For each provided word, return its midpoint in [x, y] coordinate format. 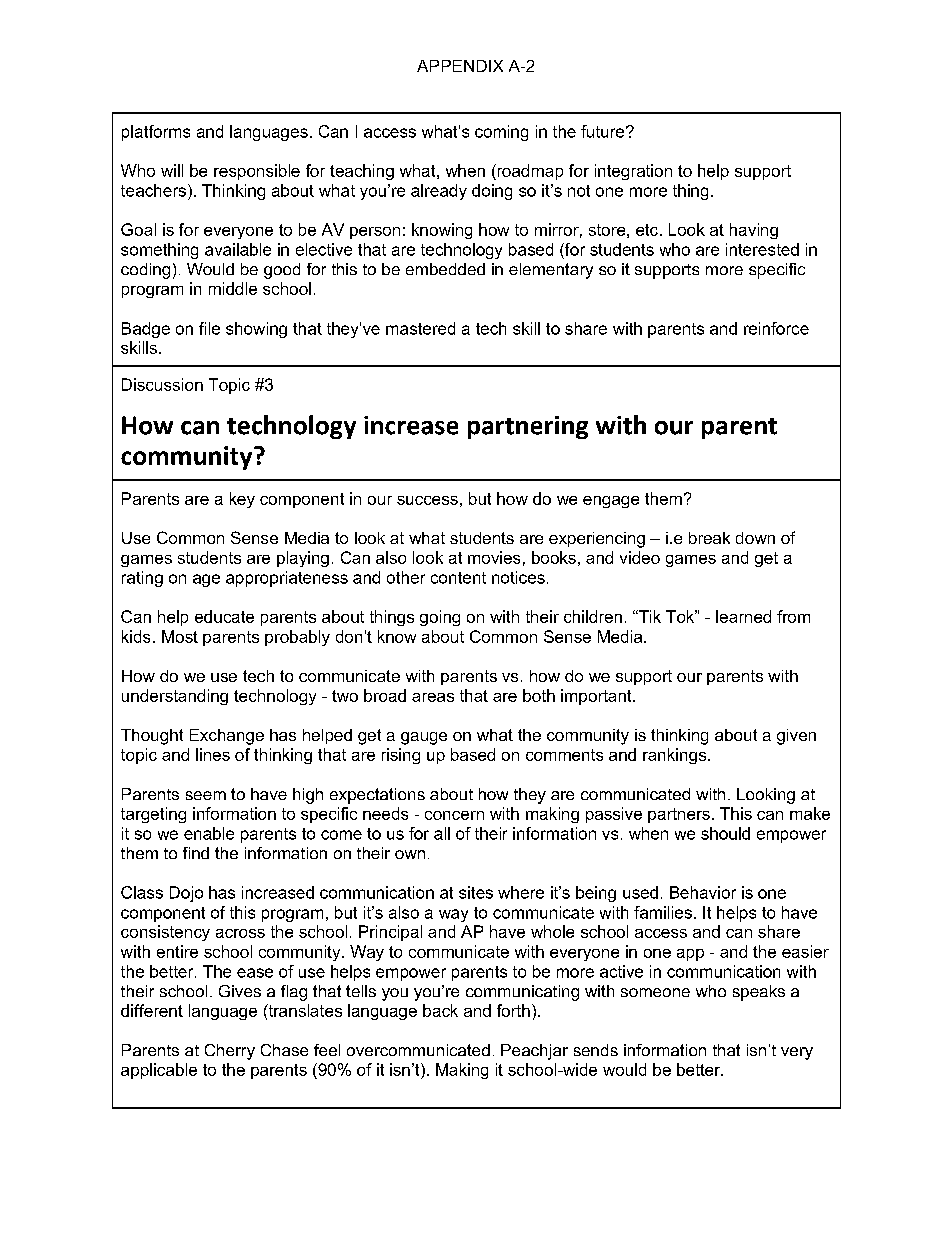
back [440, 1010]
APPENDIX [460, 66]
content [458, 578]
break [709, 538]
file [209, 328]
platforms [156, 133]
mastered [420, 328]
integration [633, 172]
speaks [759, 993]
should [725, 833]
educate [224, 616]
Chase [284, 1050]
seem [206, 795]
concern [454, 815]
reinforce [776, 328]
